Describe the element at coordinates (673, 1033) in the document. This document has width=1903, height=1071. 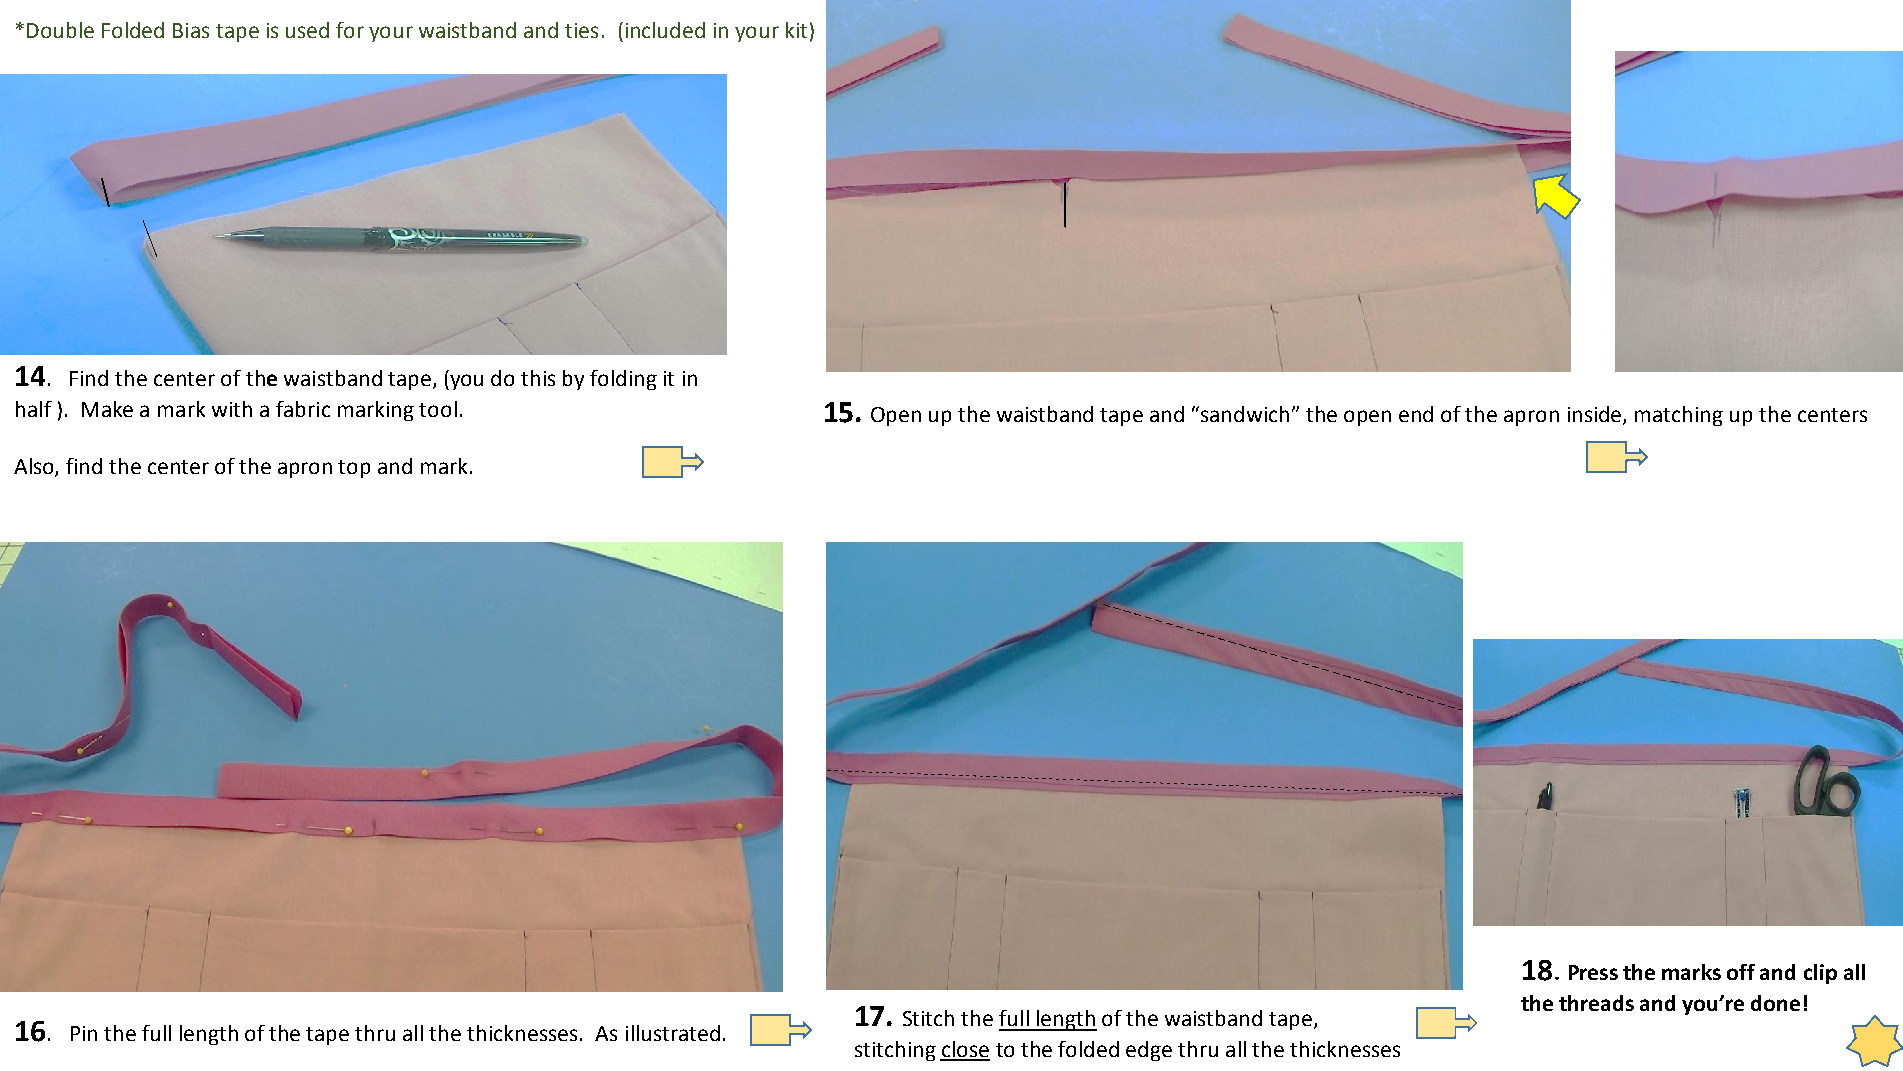
I see `illustrated` at that location.
